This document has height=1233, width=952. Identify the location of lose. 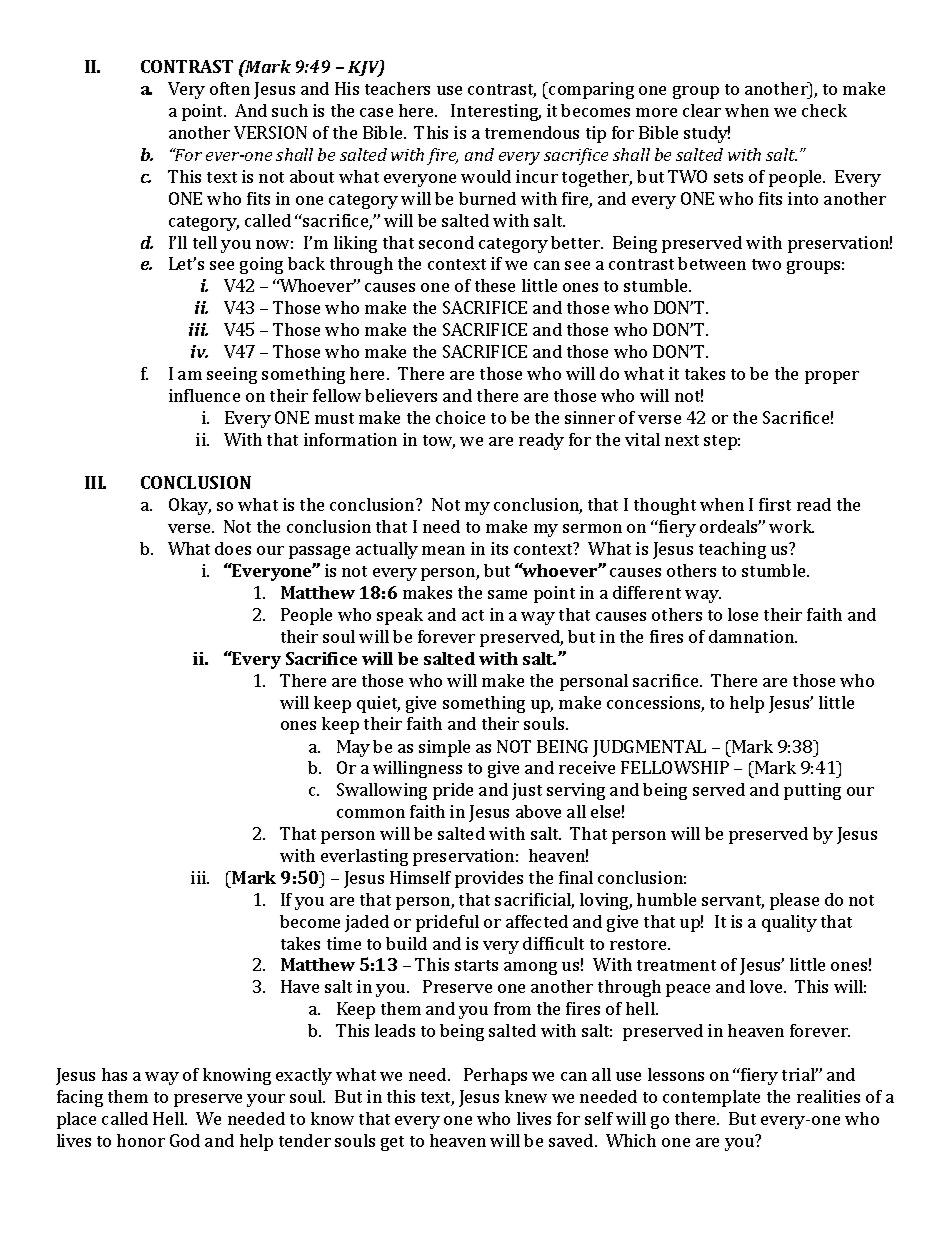
(743, 614).
